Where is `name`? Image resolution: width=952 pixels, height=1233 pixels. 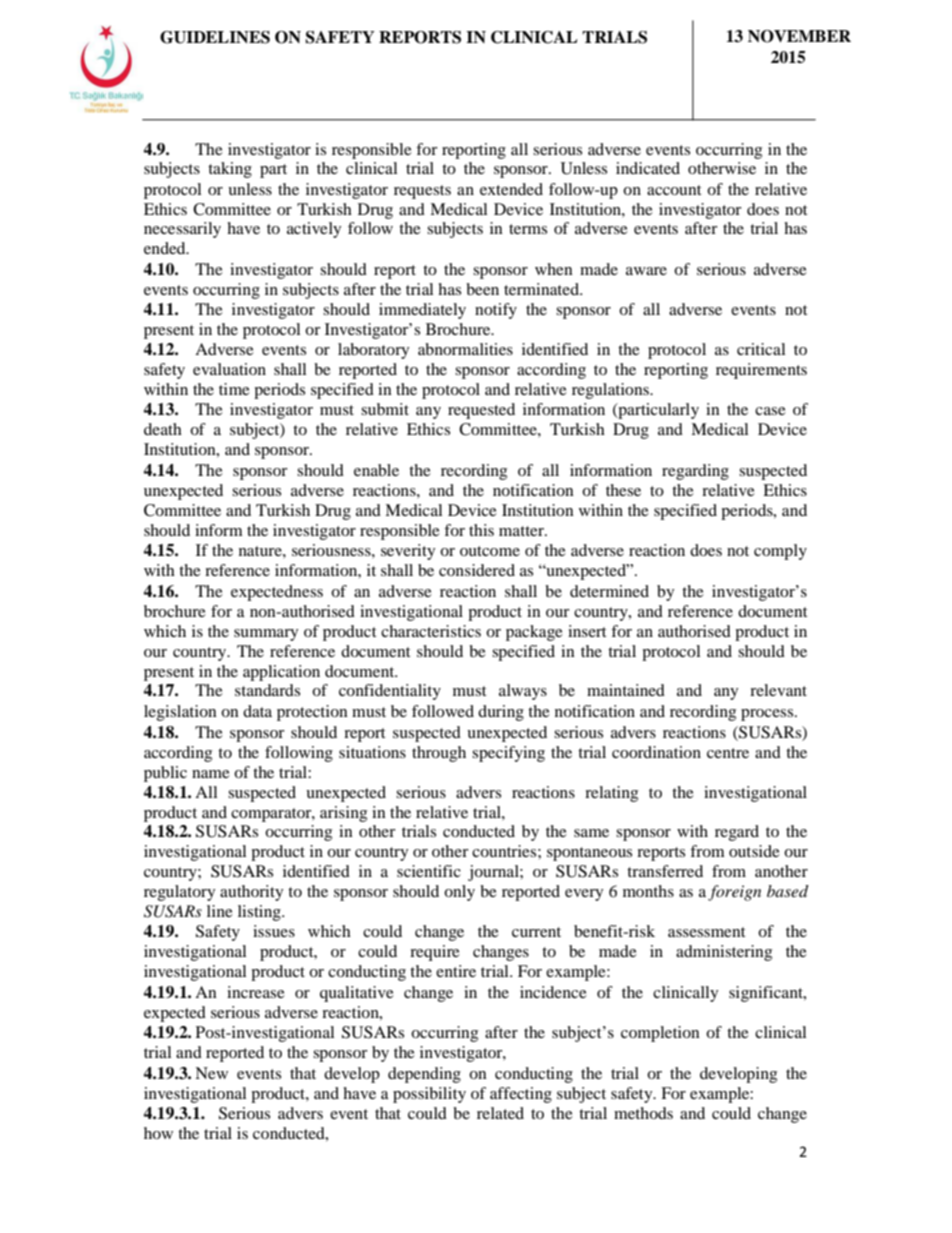 name is located at coordinates (211, 774).
